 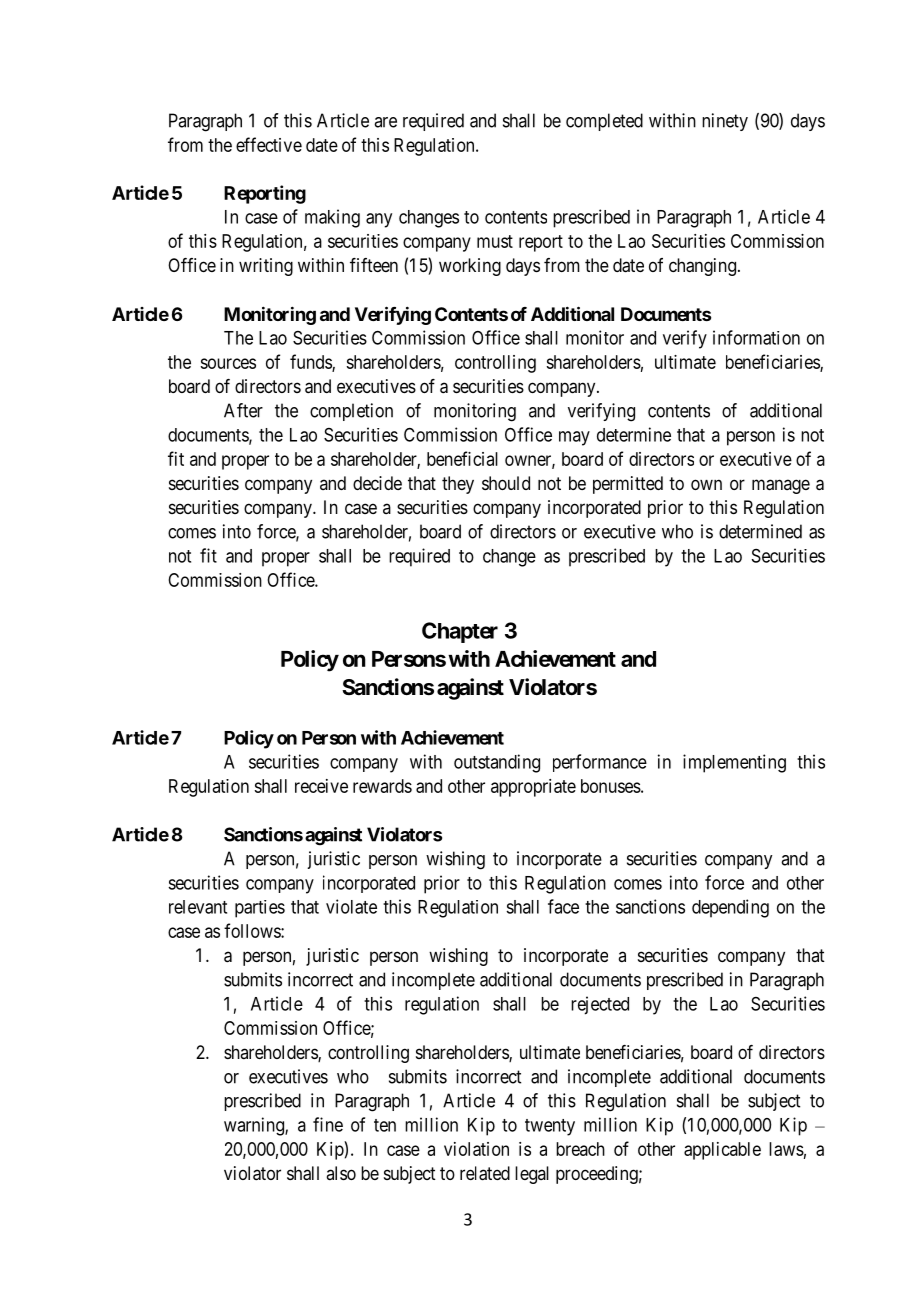 What do you see at coordinates (781, 486) in the screenshot?
I see `manage` at bounding box center [781, 486].
